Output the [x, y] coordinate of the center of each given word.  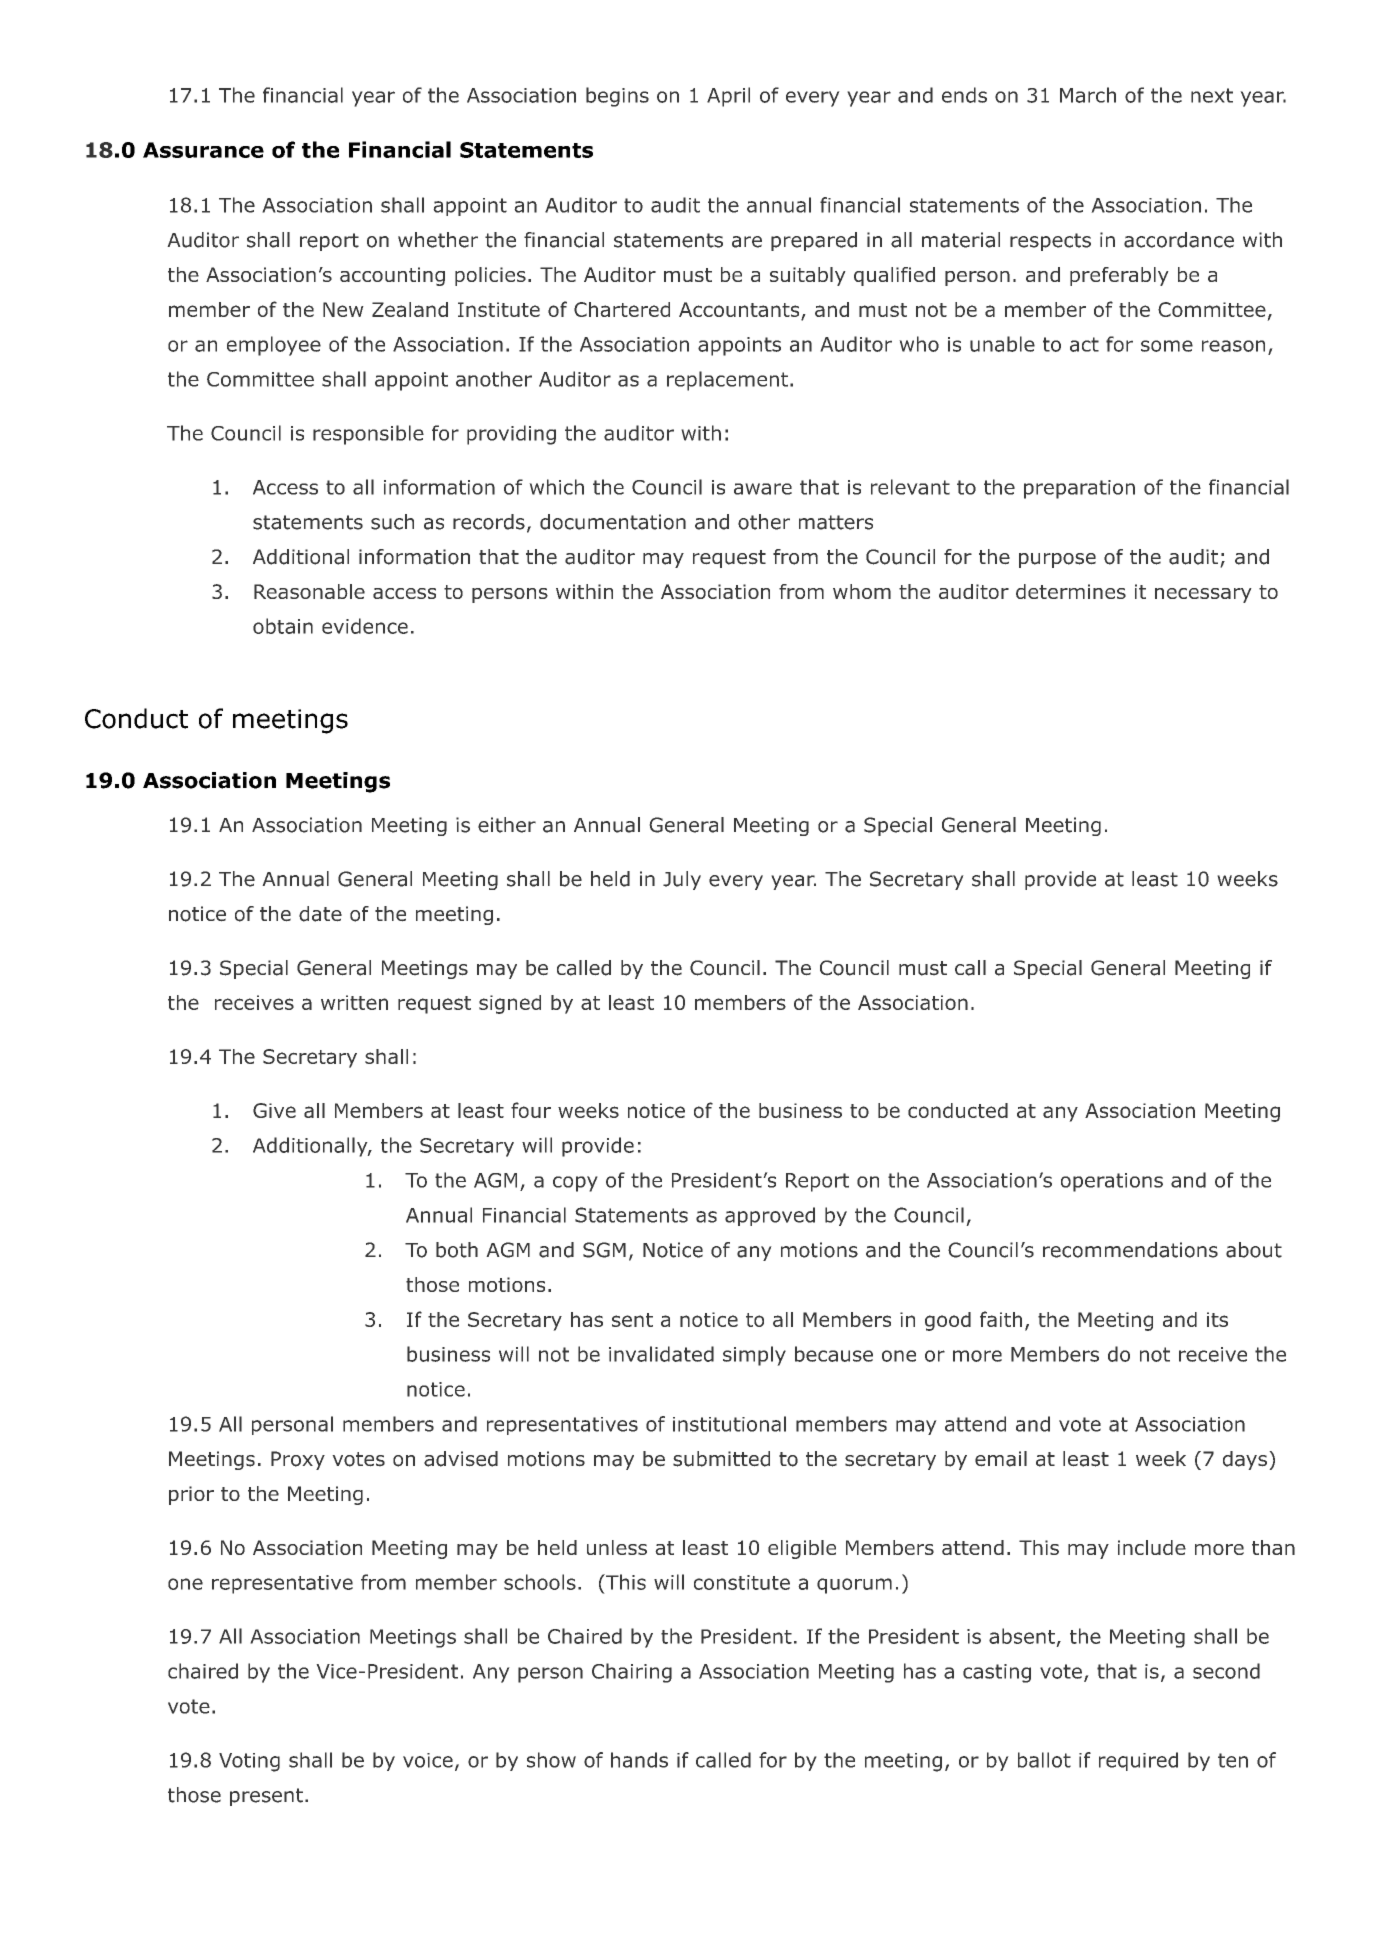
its [1217, 1319]
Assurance [203, 150]
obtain [283, 626]
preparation [1079, 489]
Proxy [298, 1460]
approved [770, 1216]
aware [763, 489]
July [682, 880]
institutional [729, 1424]
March [1088, 95]
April [728, 97]
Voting [249, 1762]
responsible [368, 435]
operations [1112, 1182]
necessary [1203, 595]
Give [274, 1110]
